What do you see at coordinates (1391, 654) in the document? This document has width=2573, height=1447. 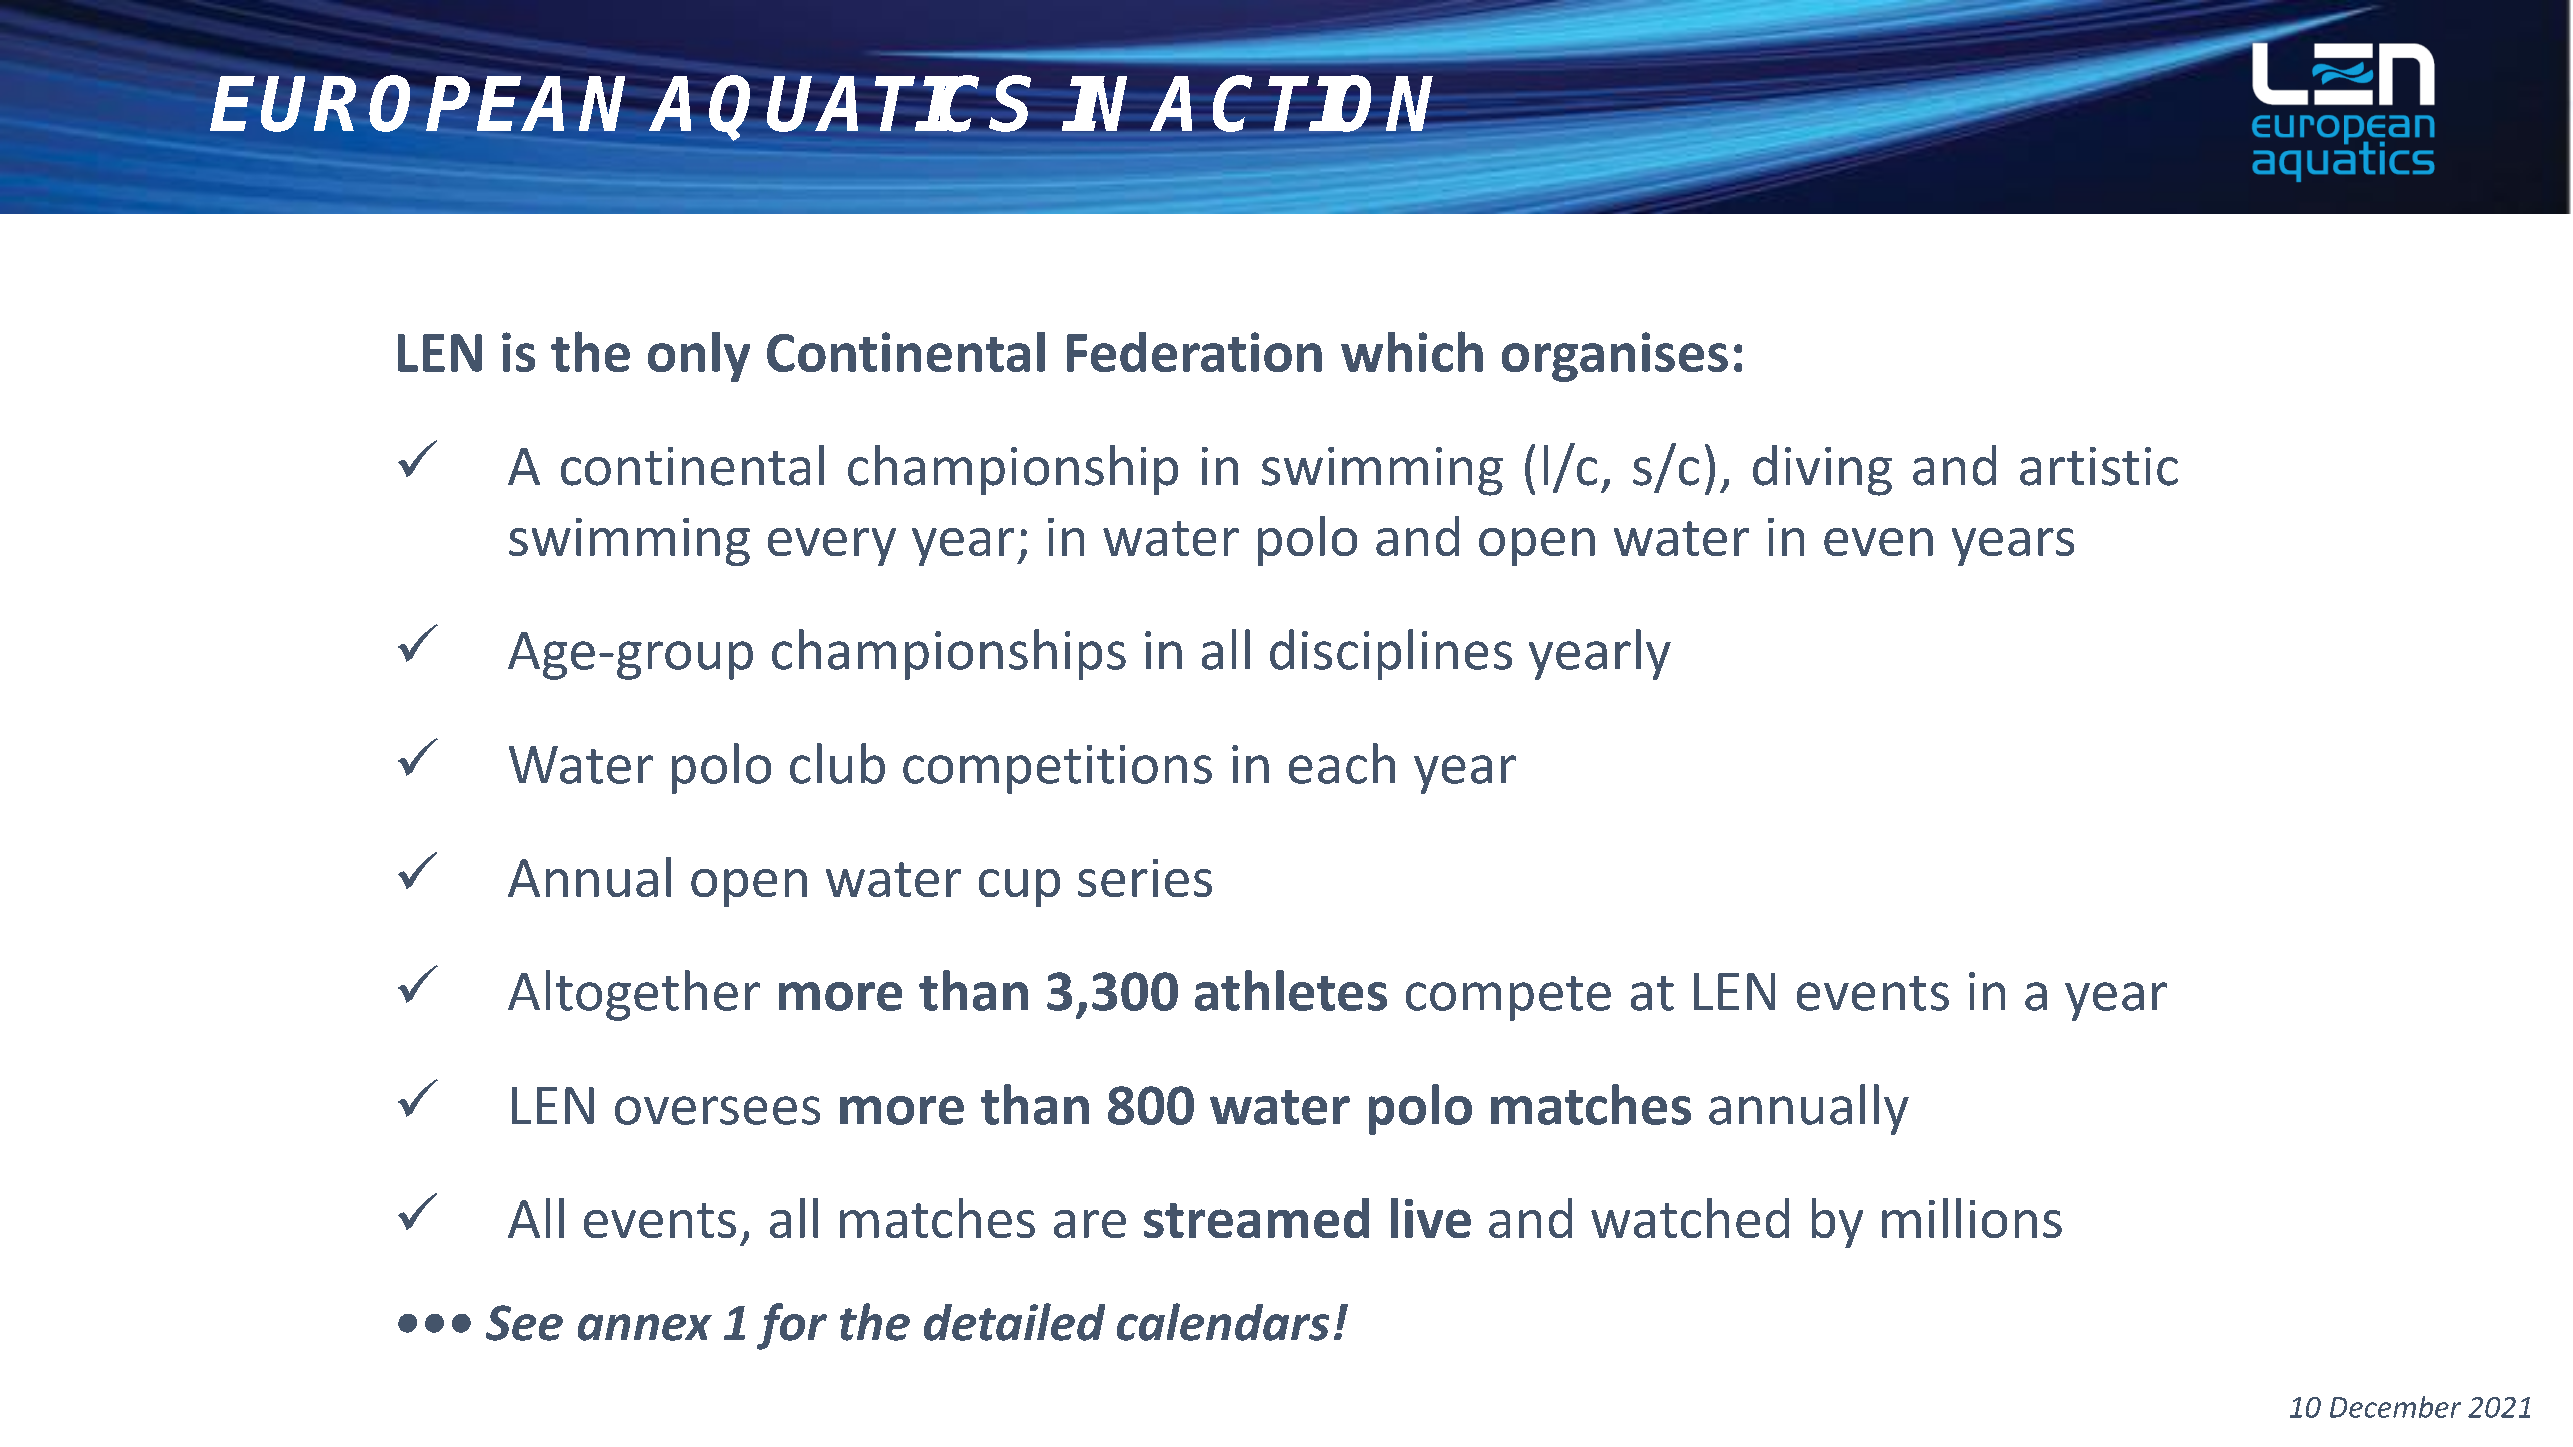 I see `disciplines` at bounding box center [1391, 654].
